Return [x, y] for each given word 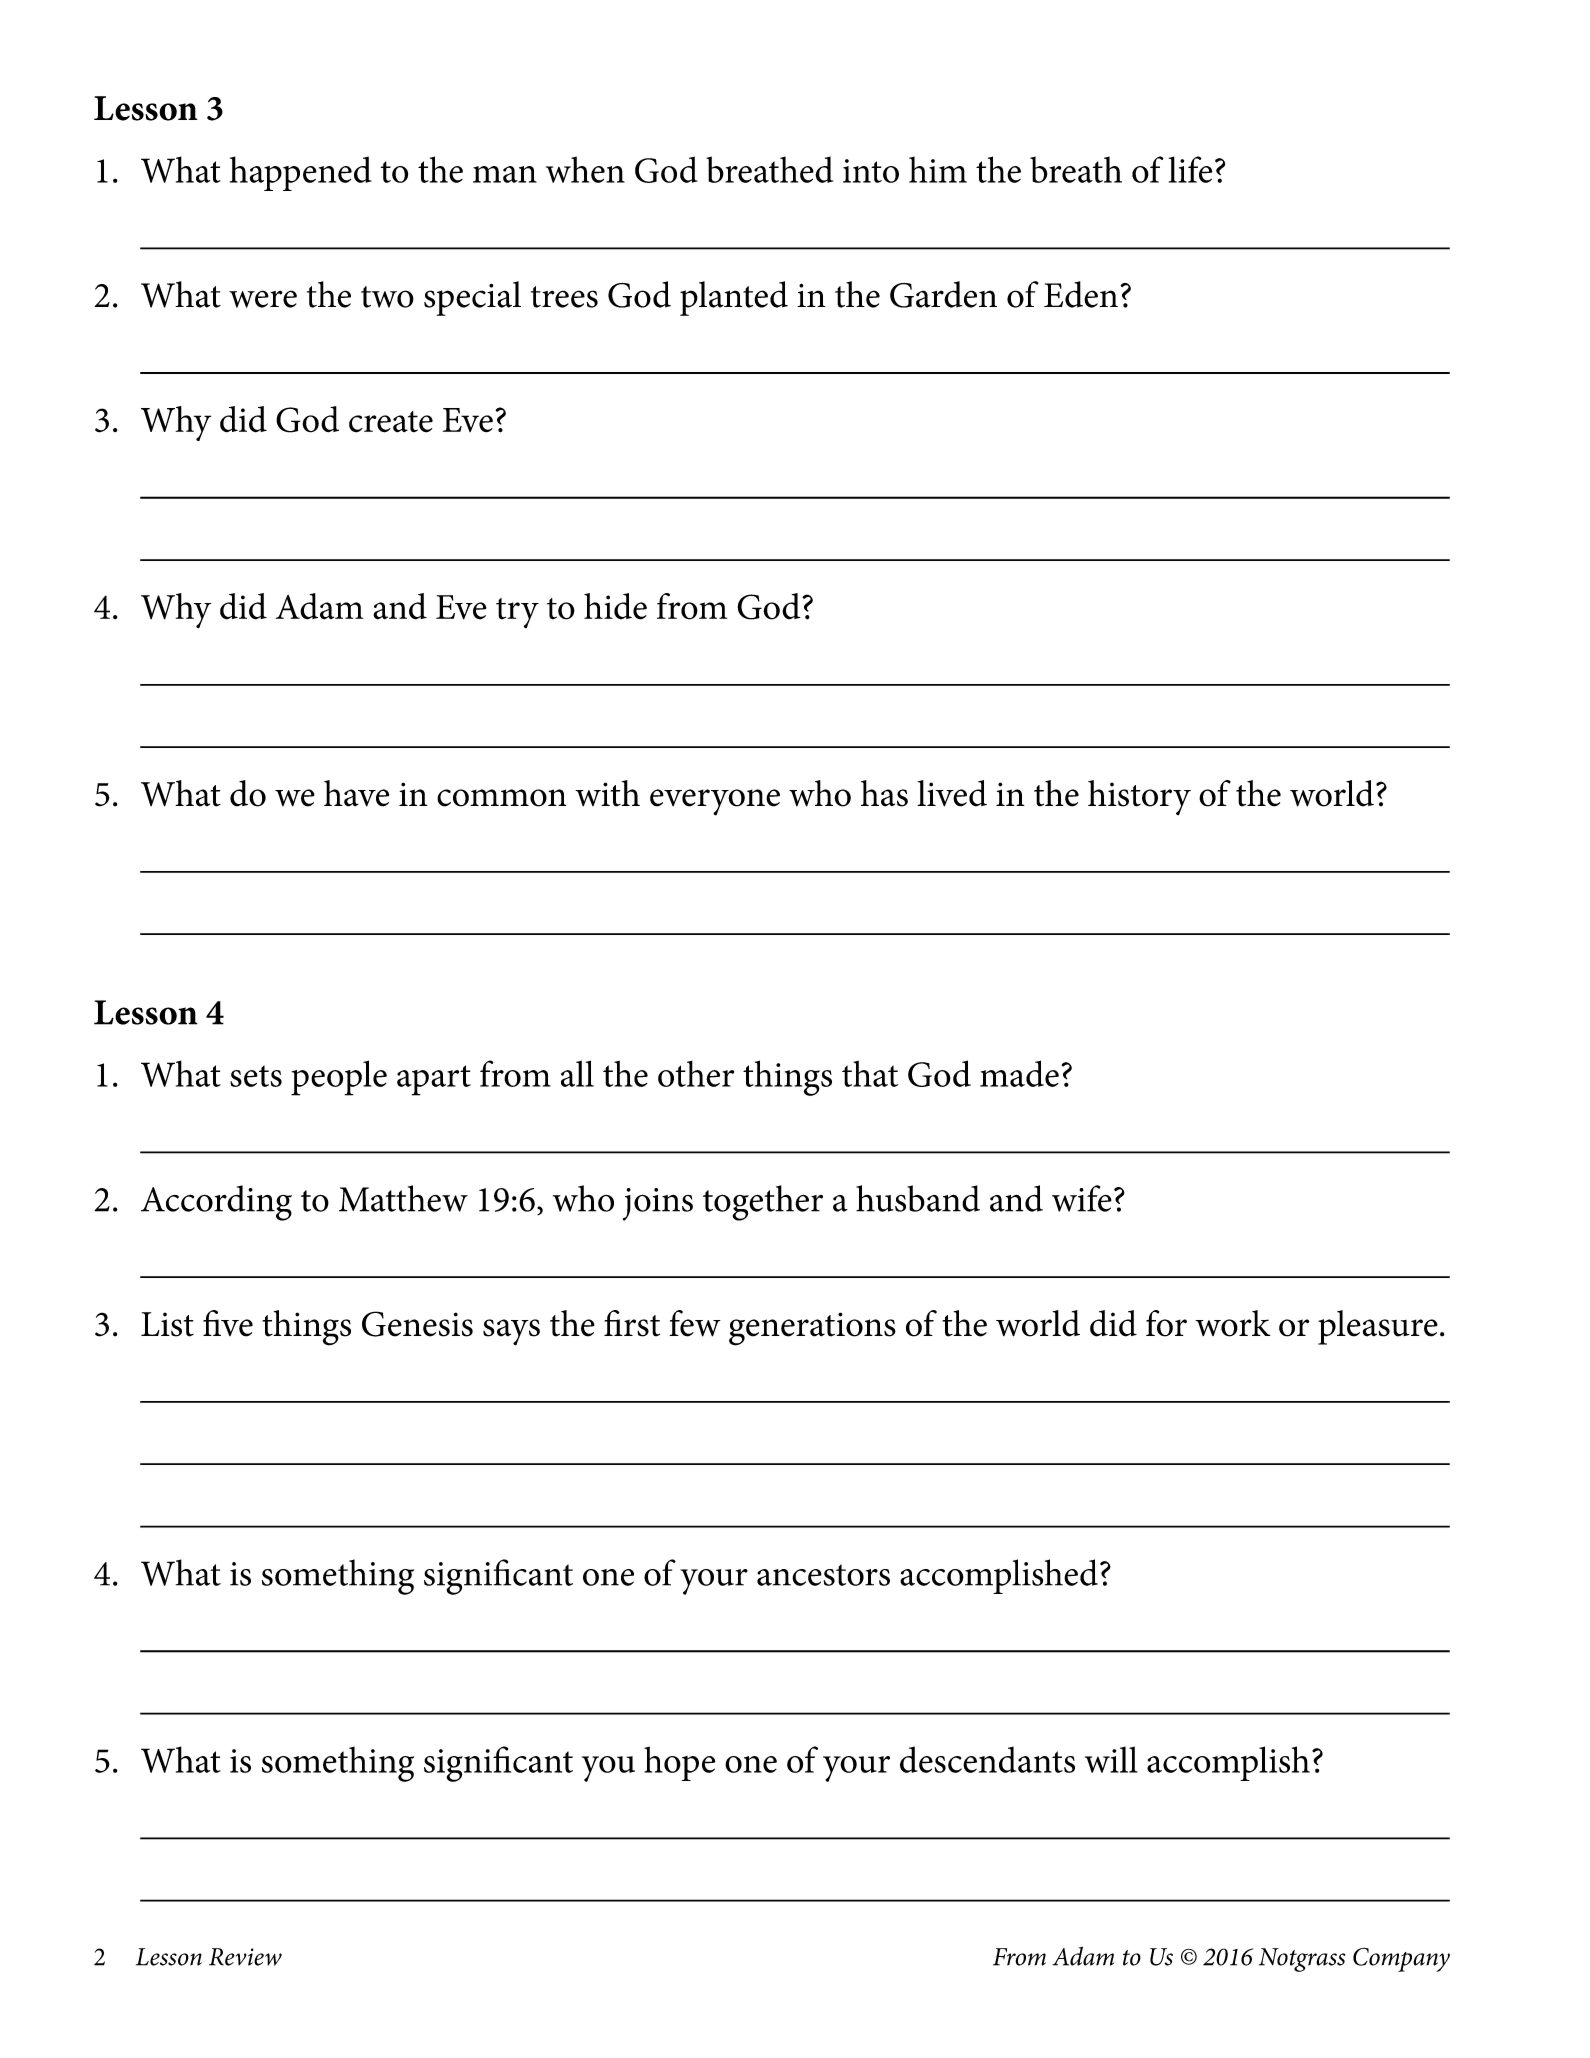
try [517, 613]
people [339, 1078]
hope [680, 1763]
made [1019, 1073]
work [1233, 1323]
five [228, 1323]
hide [615, 606]
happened [301, 173]
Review [245, 1957]
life [1191, 169]
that [870, 1073]
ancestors [823, 1575]
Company [1401, 1959]
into [871, 171]
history [1139, 797]
